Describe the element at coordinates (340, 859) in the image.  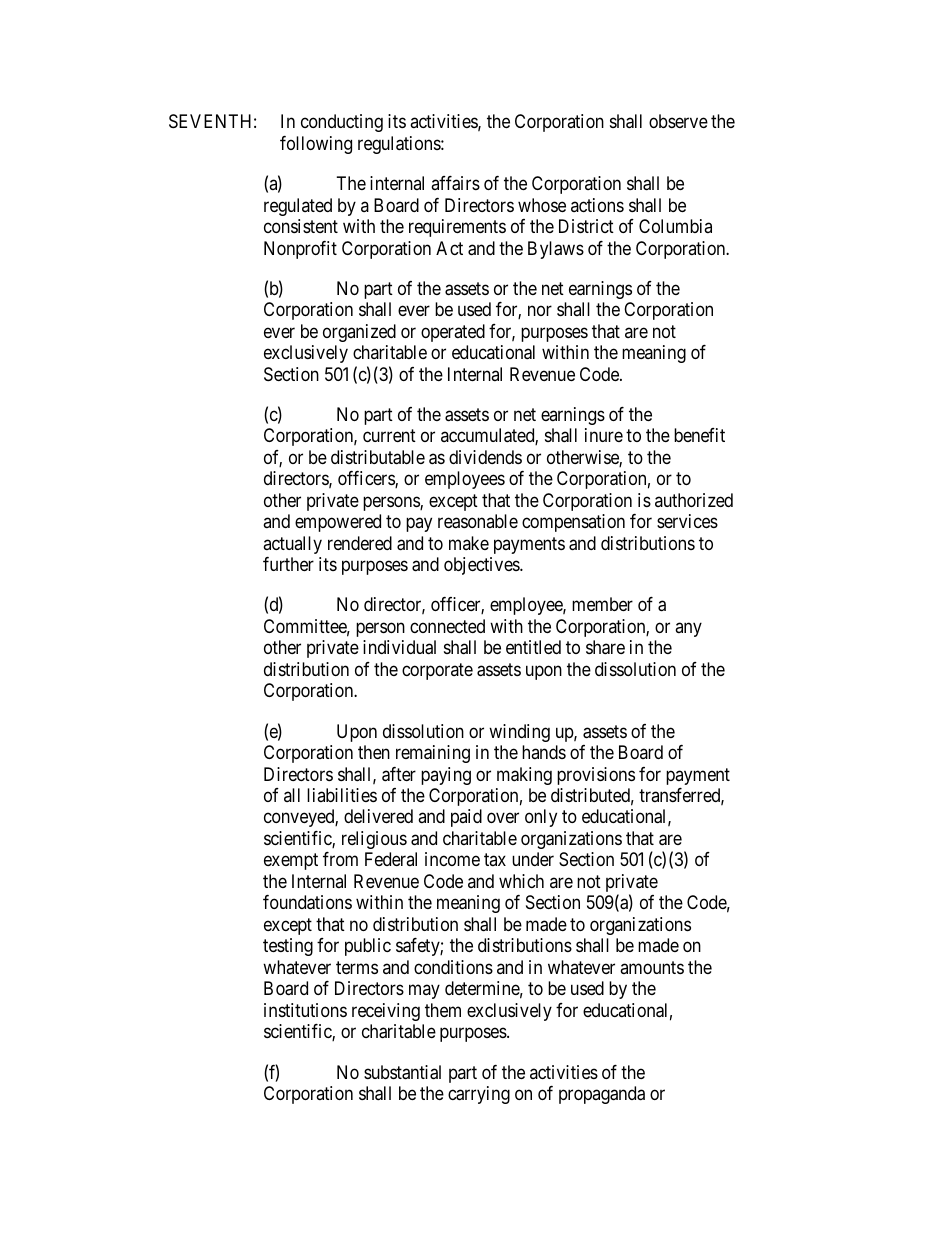
I see `from` at that location.
